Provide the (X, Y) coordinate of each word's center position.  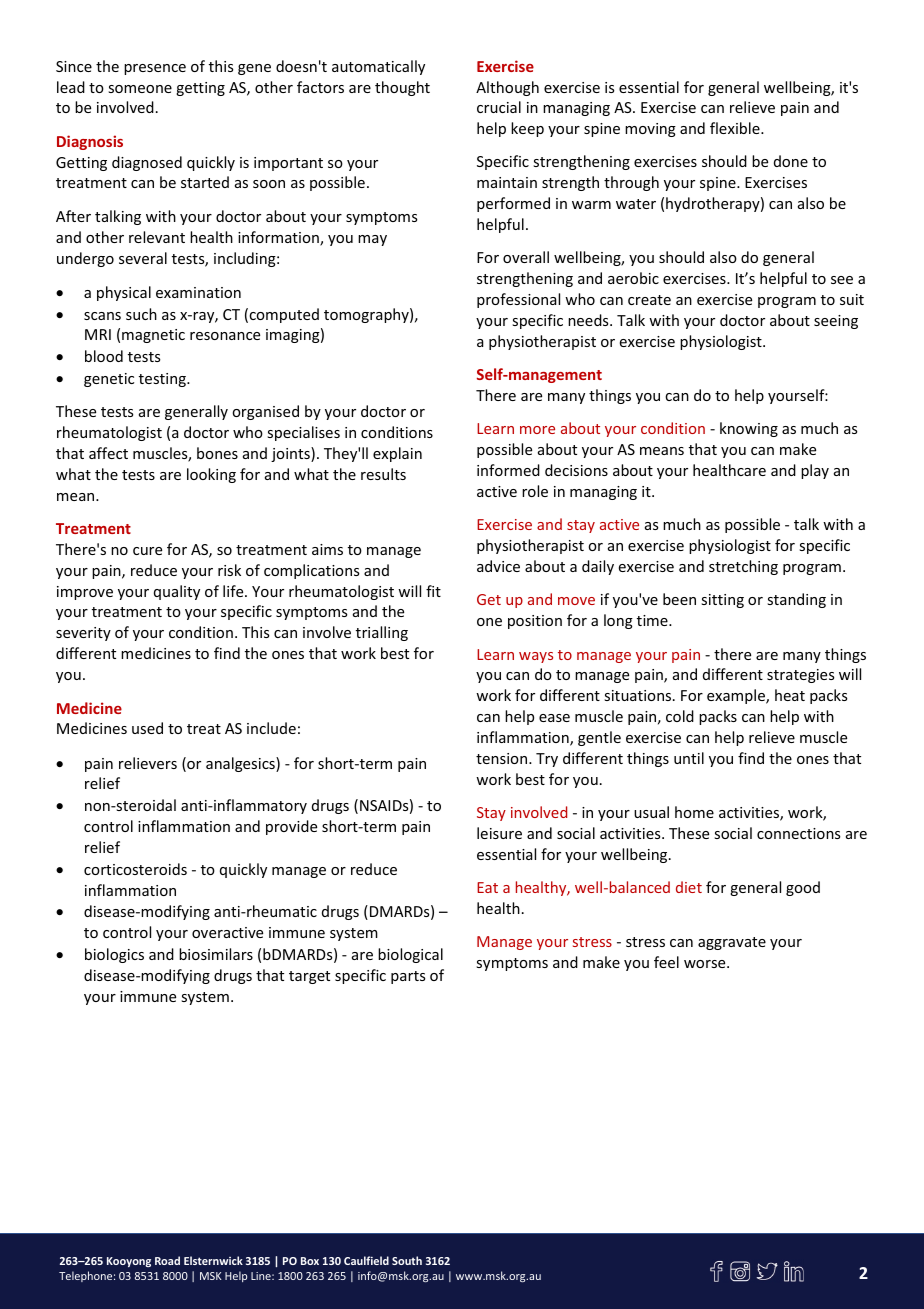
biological (410, 955)
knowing (749, 429)
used (147, 728)
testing (163, 380)
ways (536, 657)
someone (140, 89)
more (537, 430)
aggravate (732, 943)
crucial (499, 107)
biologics (114, 955)
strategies (800, 676)
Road (167, 1260)
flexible (736, 128)
